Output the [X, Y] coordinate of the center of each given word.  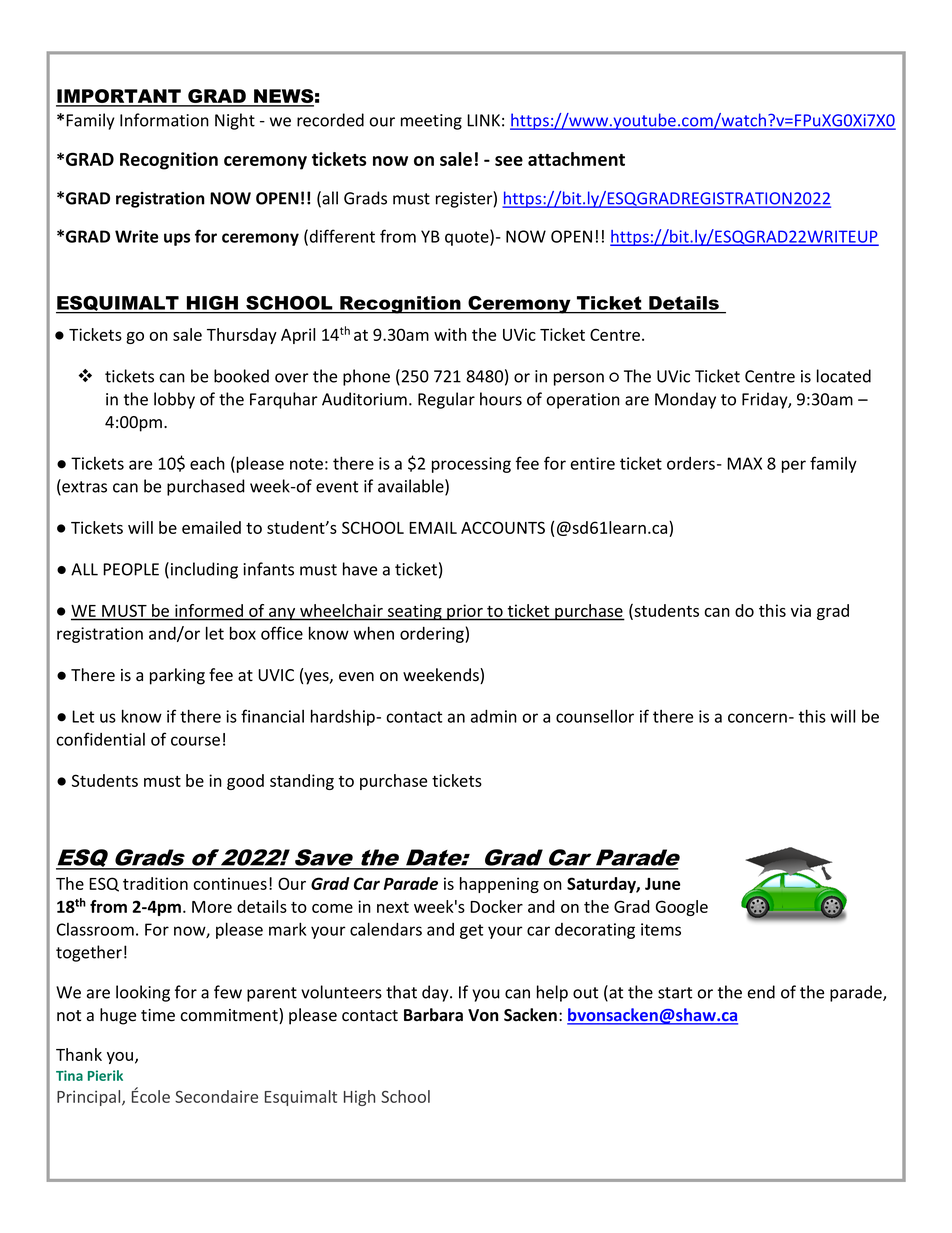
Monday [685, 400]
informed [209, 610]
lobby [174, 400]
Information [164, 120]
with [450, 334]
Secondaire [216, 1096]
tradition [155, 883]
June [662, 884]
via [801, 610]
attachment [576, 159]
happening [499, 885]
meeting [431, 122]
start [675, 993]
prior [465, 612]
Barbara [433, 1015]
